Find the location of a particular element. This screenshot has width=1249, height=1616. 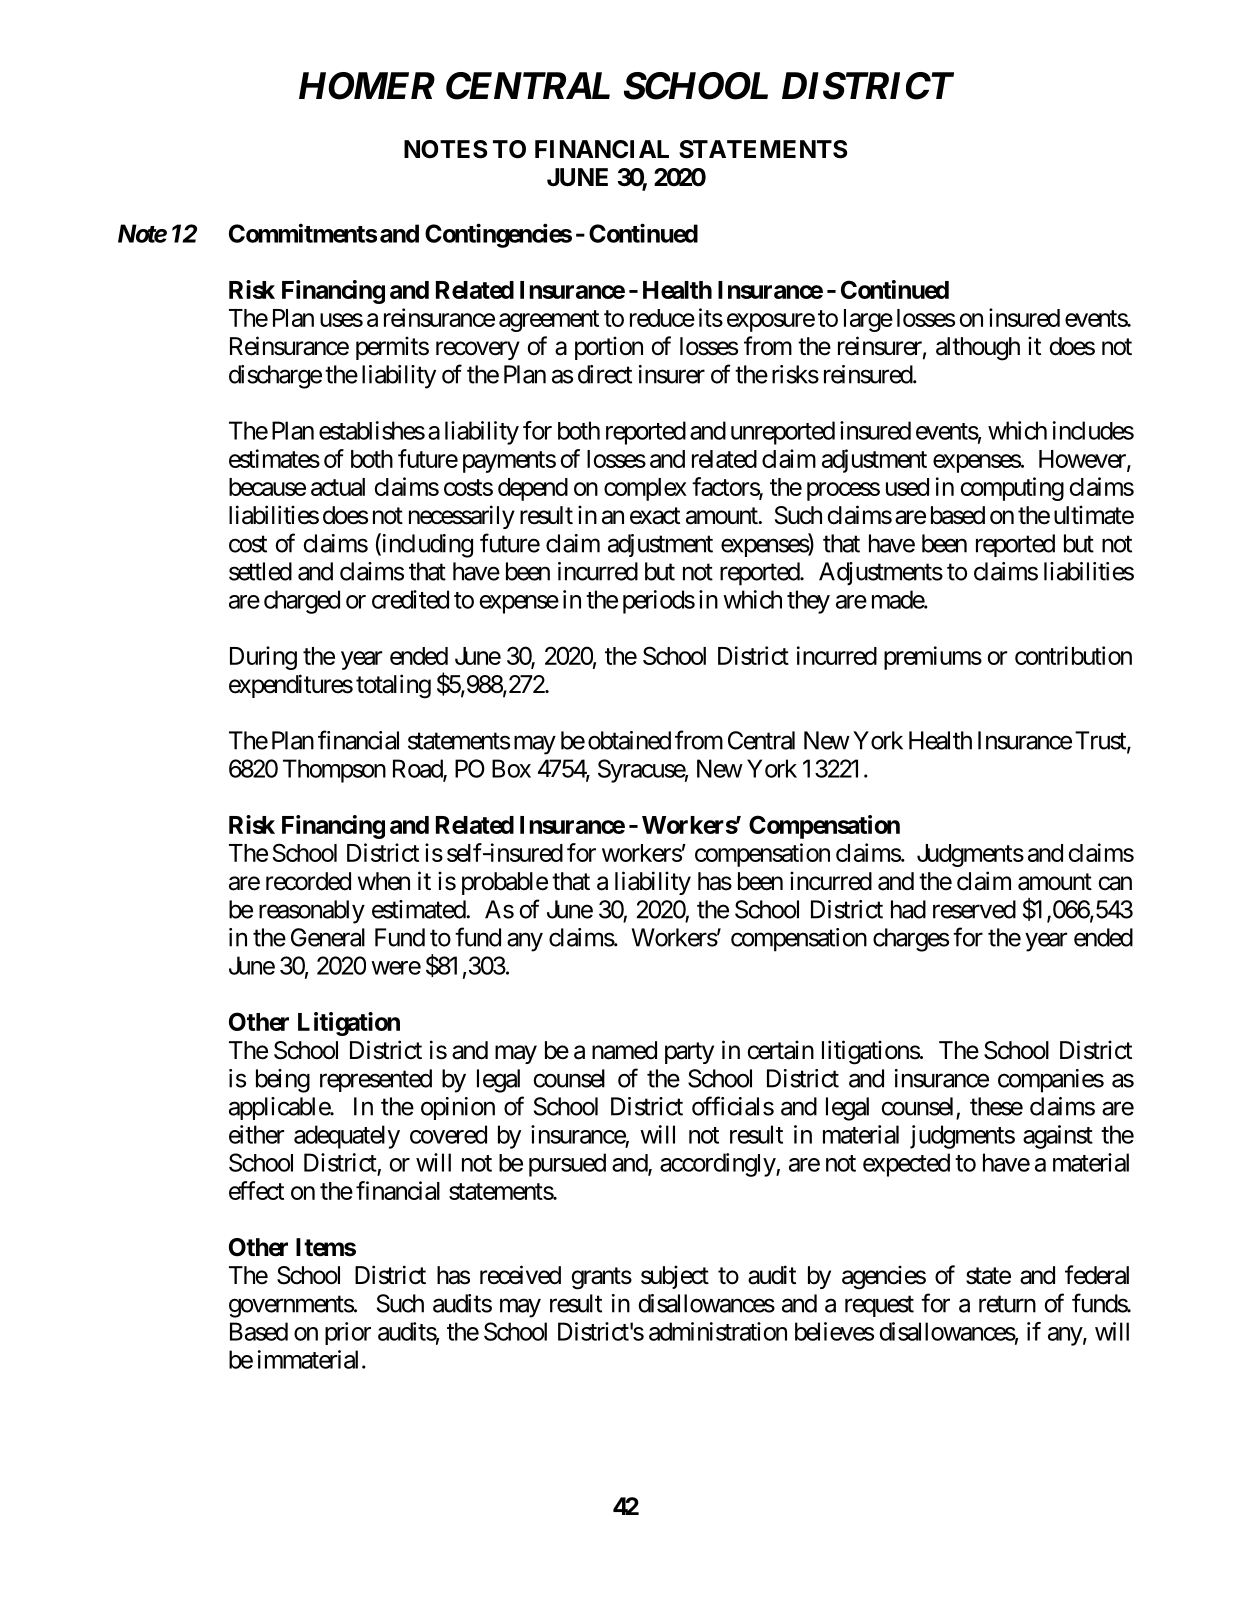

recovery is located at coordinates (478, 350).
